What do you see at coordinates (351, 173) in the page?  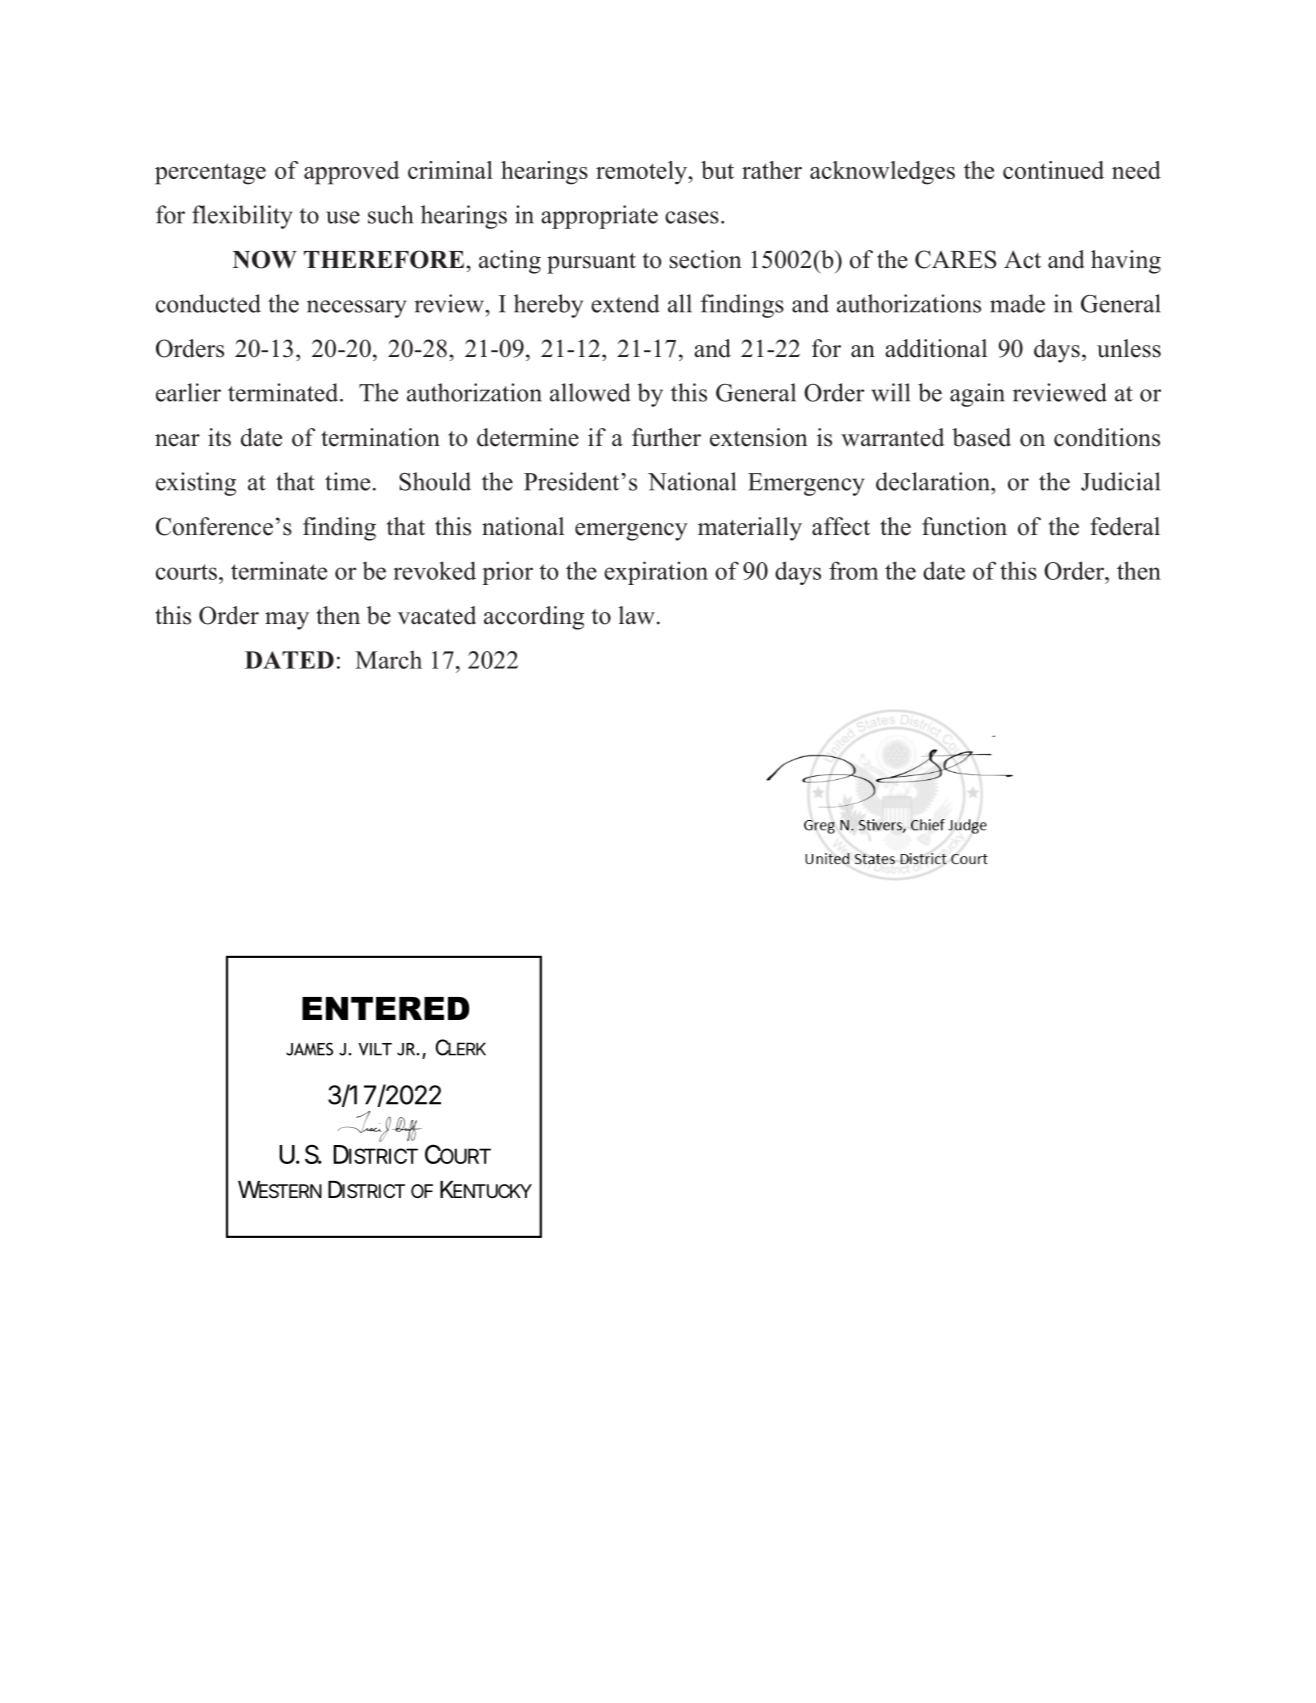 I see `approved` at bounding box center [351, 173].
